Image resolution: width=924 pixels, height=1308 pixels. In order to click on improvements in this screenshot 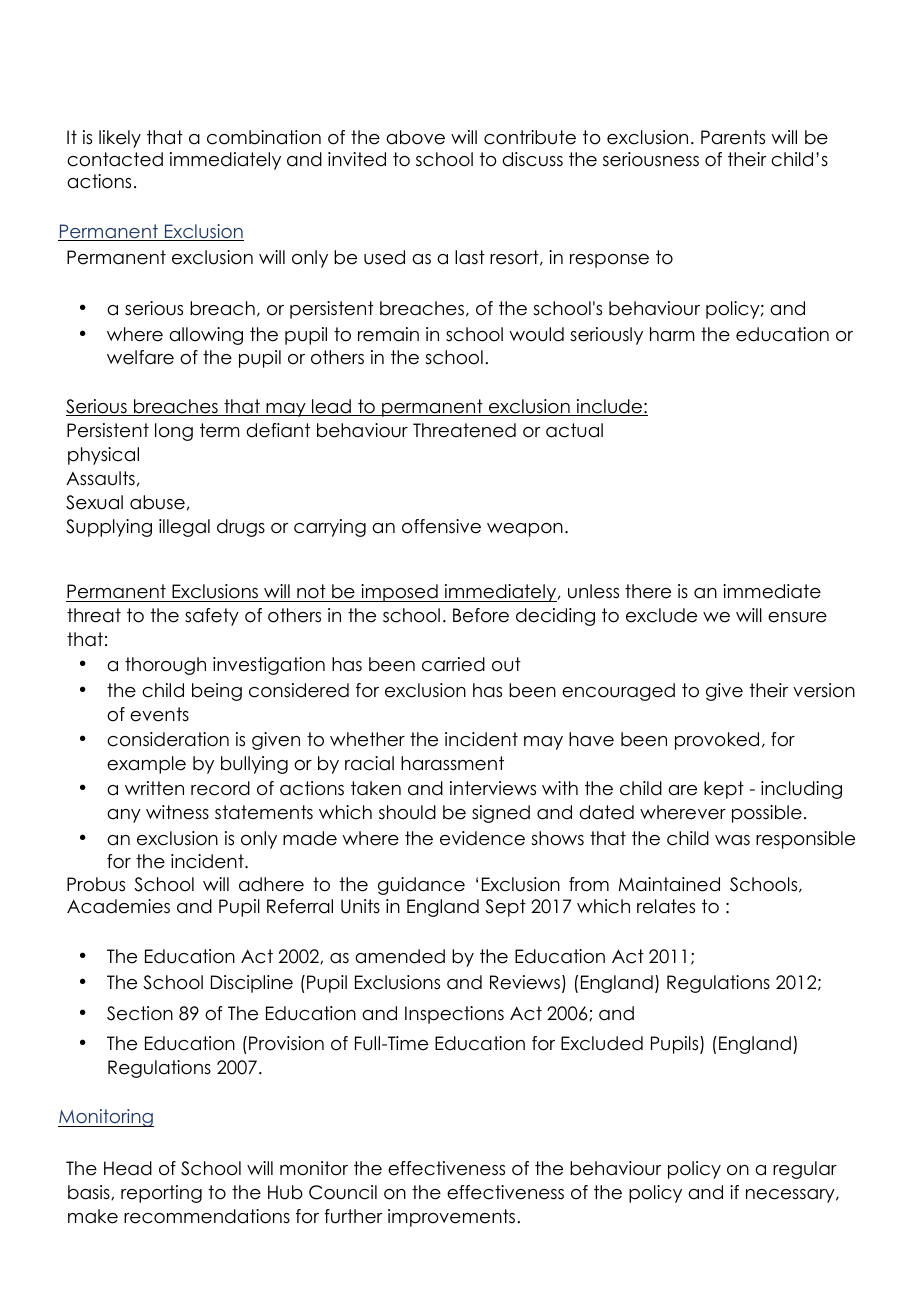, I will do `click(451, 1218)`.
